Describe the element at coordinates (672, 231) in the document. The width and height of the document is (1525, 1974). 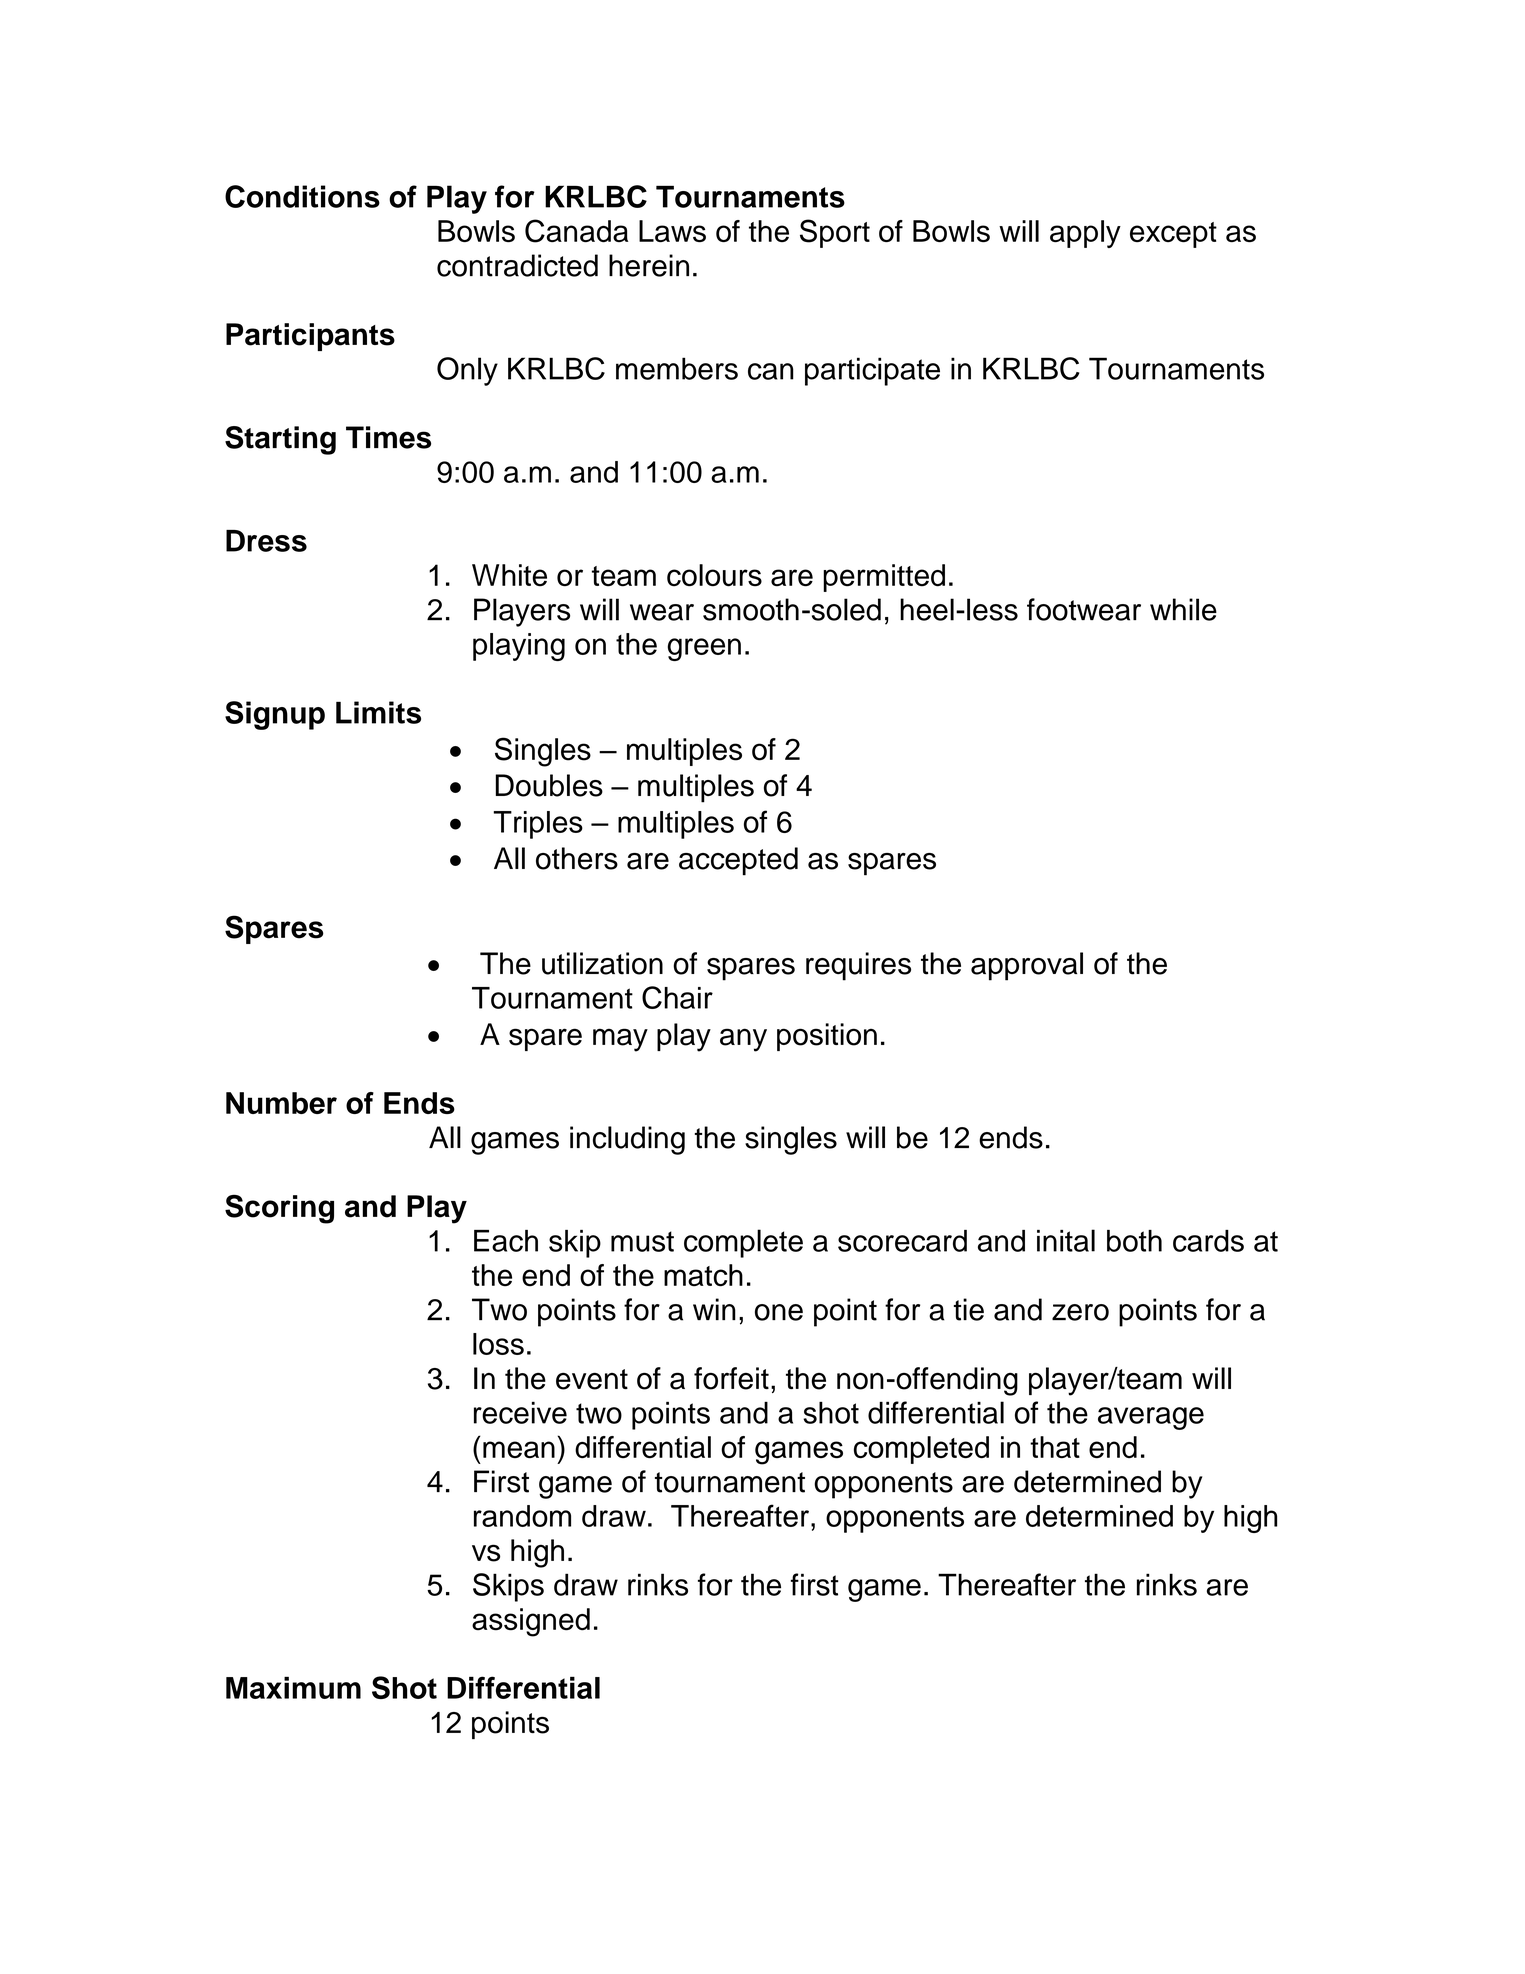
I see `Laws` at that location.
